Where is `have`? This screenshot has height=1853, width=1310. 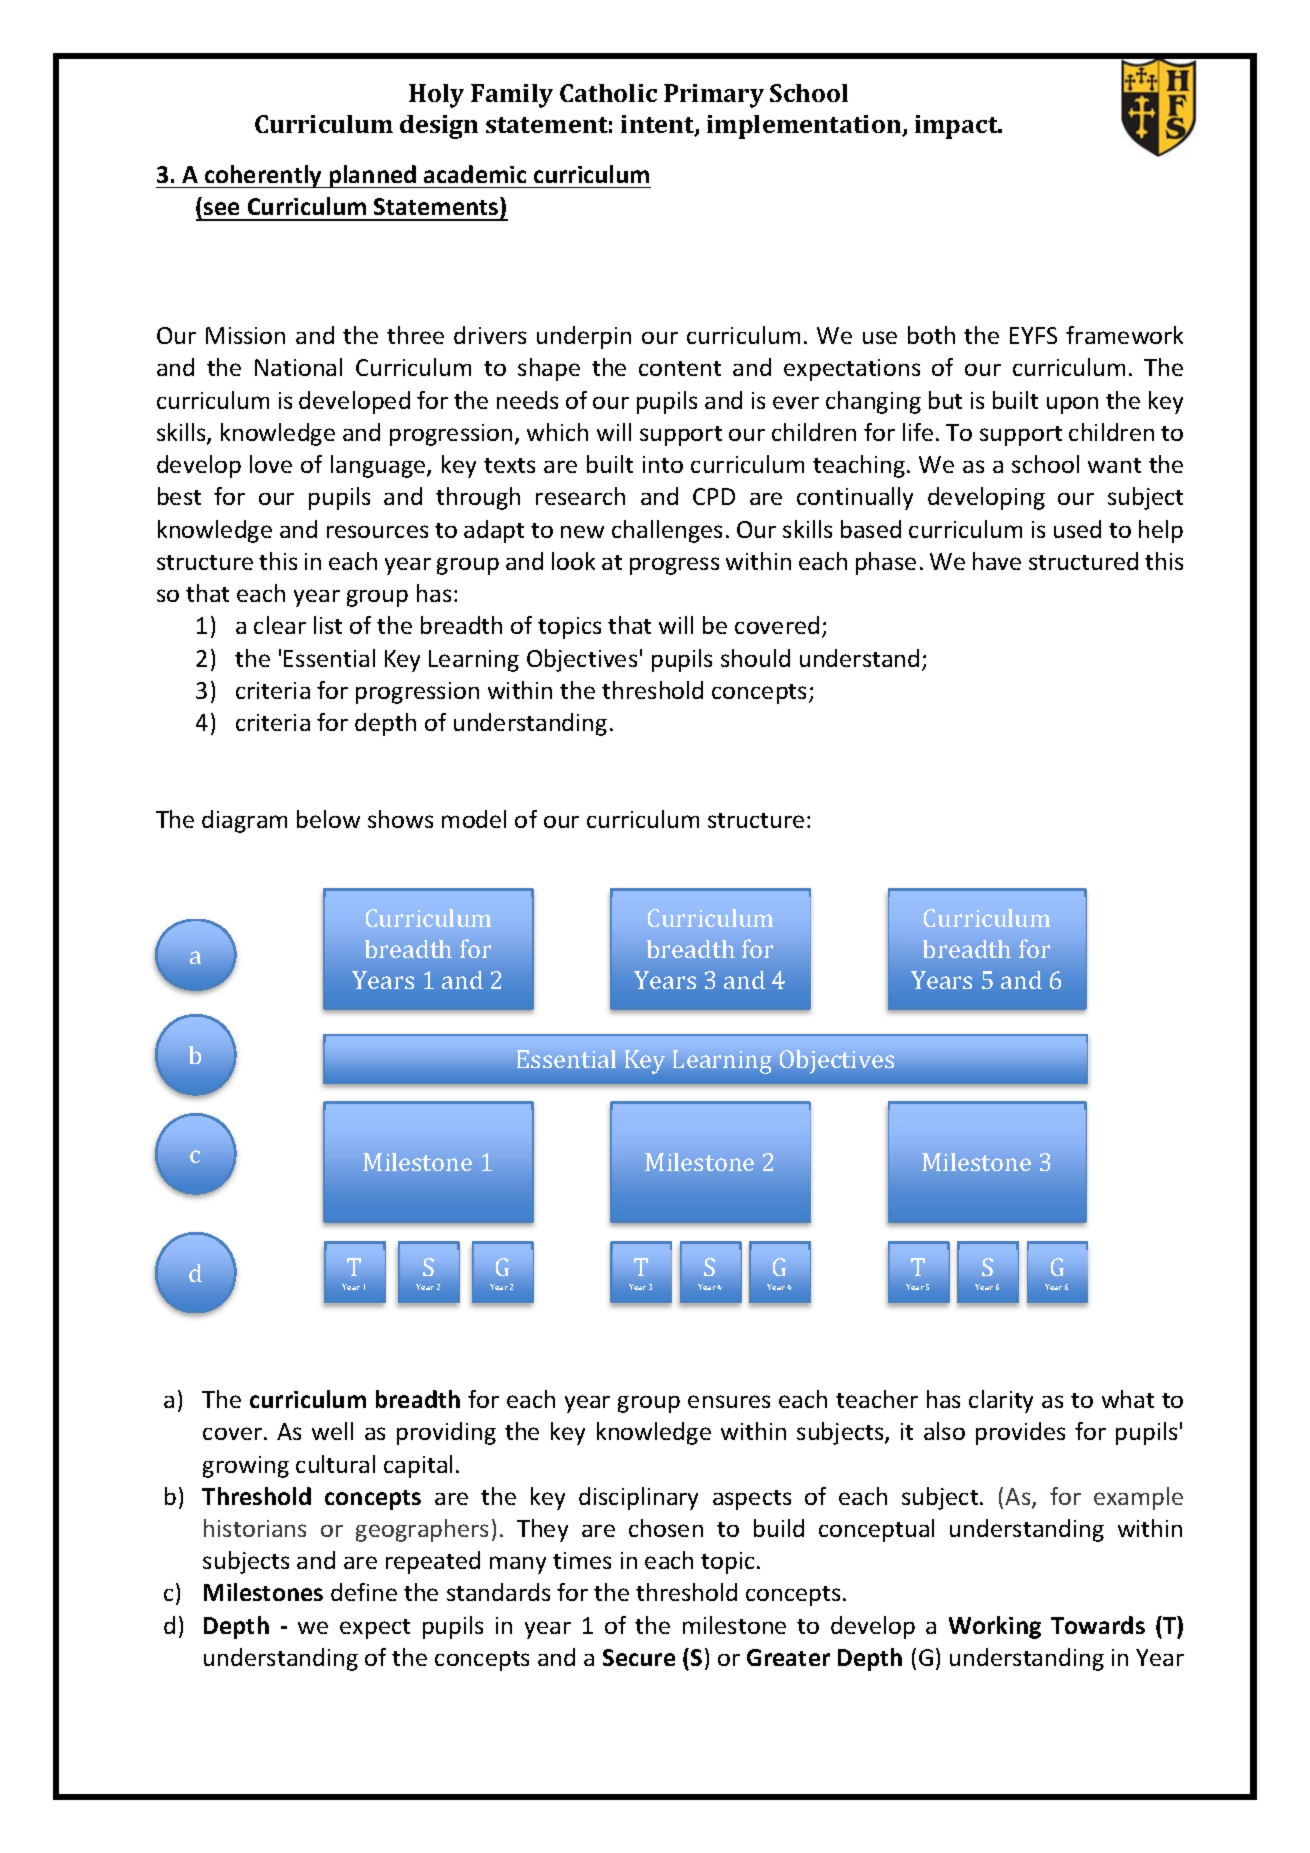 have is located at coordinates (997, 561).
